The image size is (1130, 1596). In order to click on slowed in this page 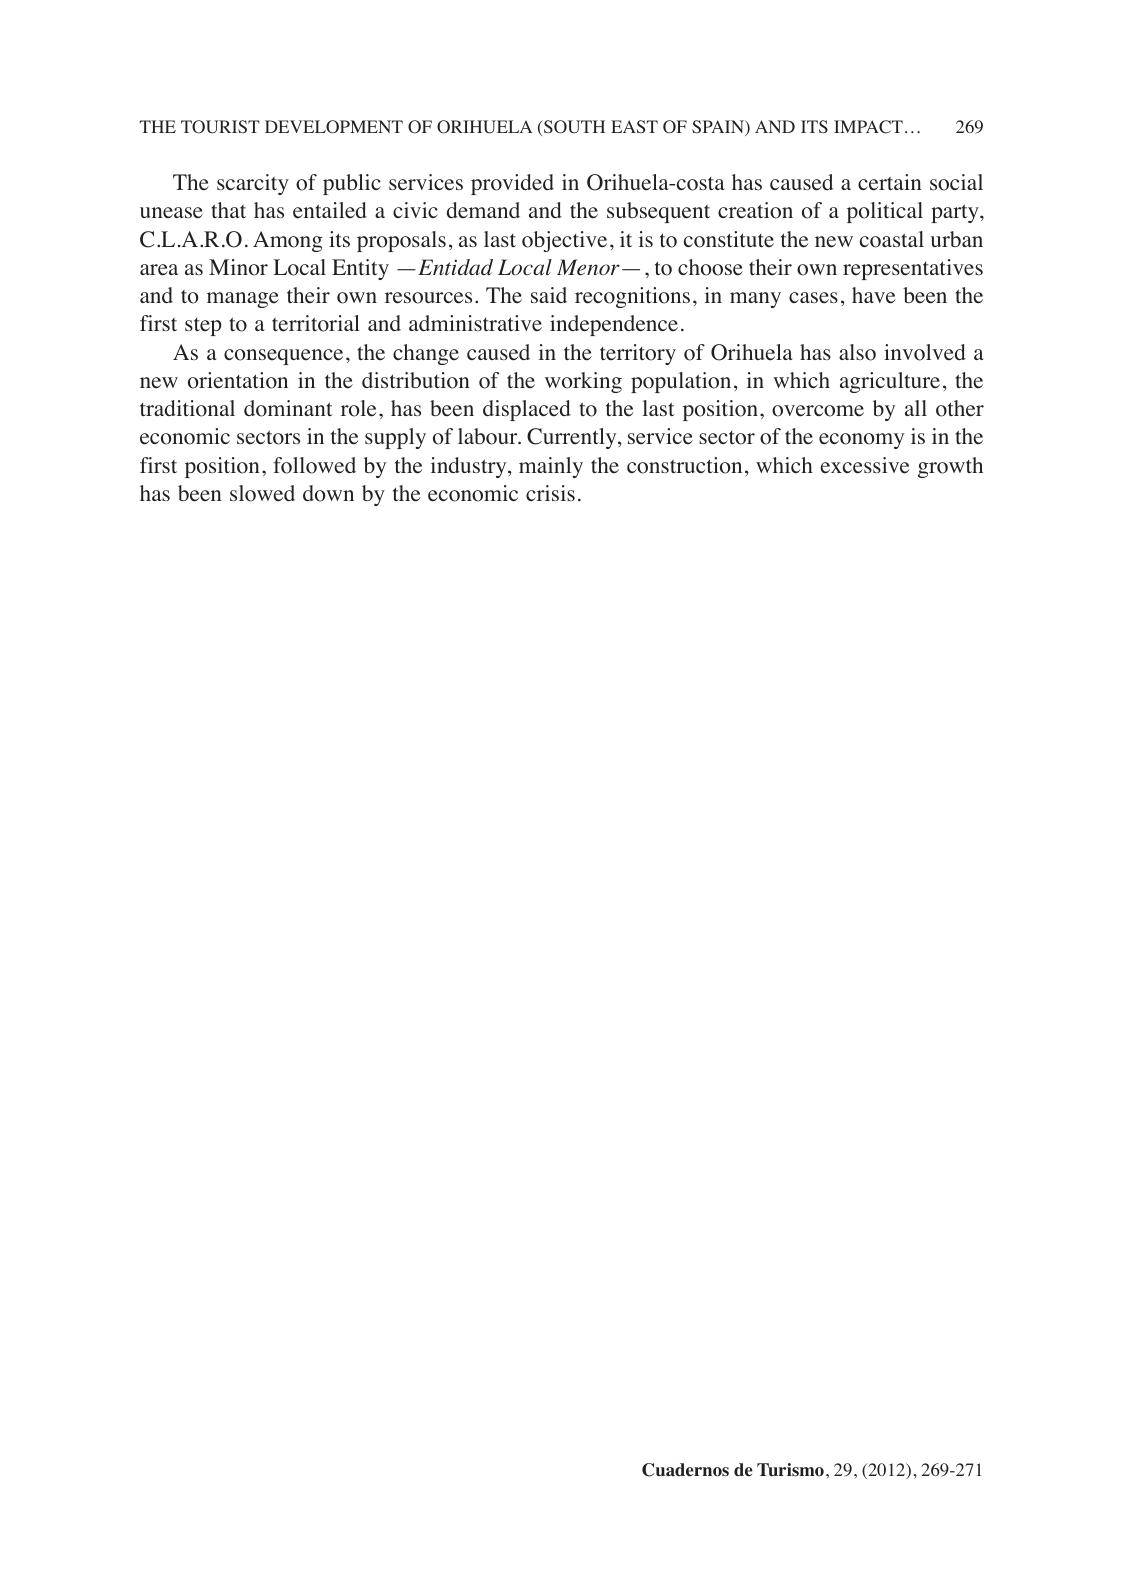, I will do `click(262, 493)`.
